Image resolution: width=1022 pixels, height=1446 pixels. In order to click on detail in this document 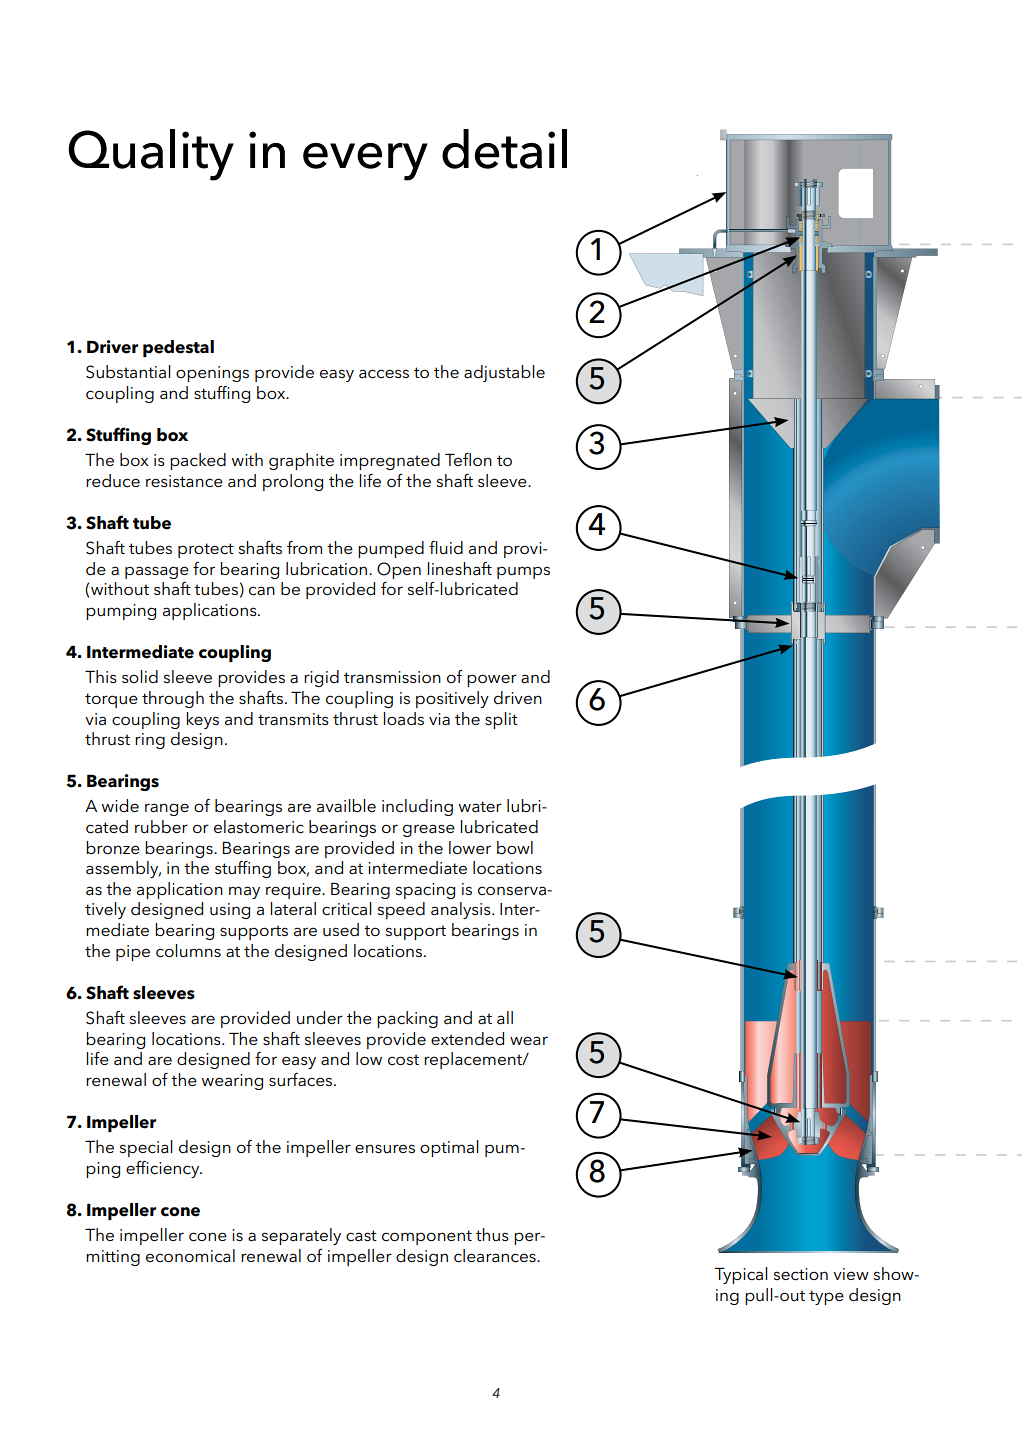, I will do `click(504, 149)`.
